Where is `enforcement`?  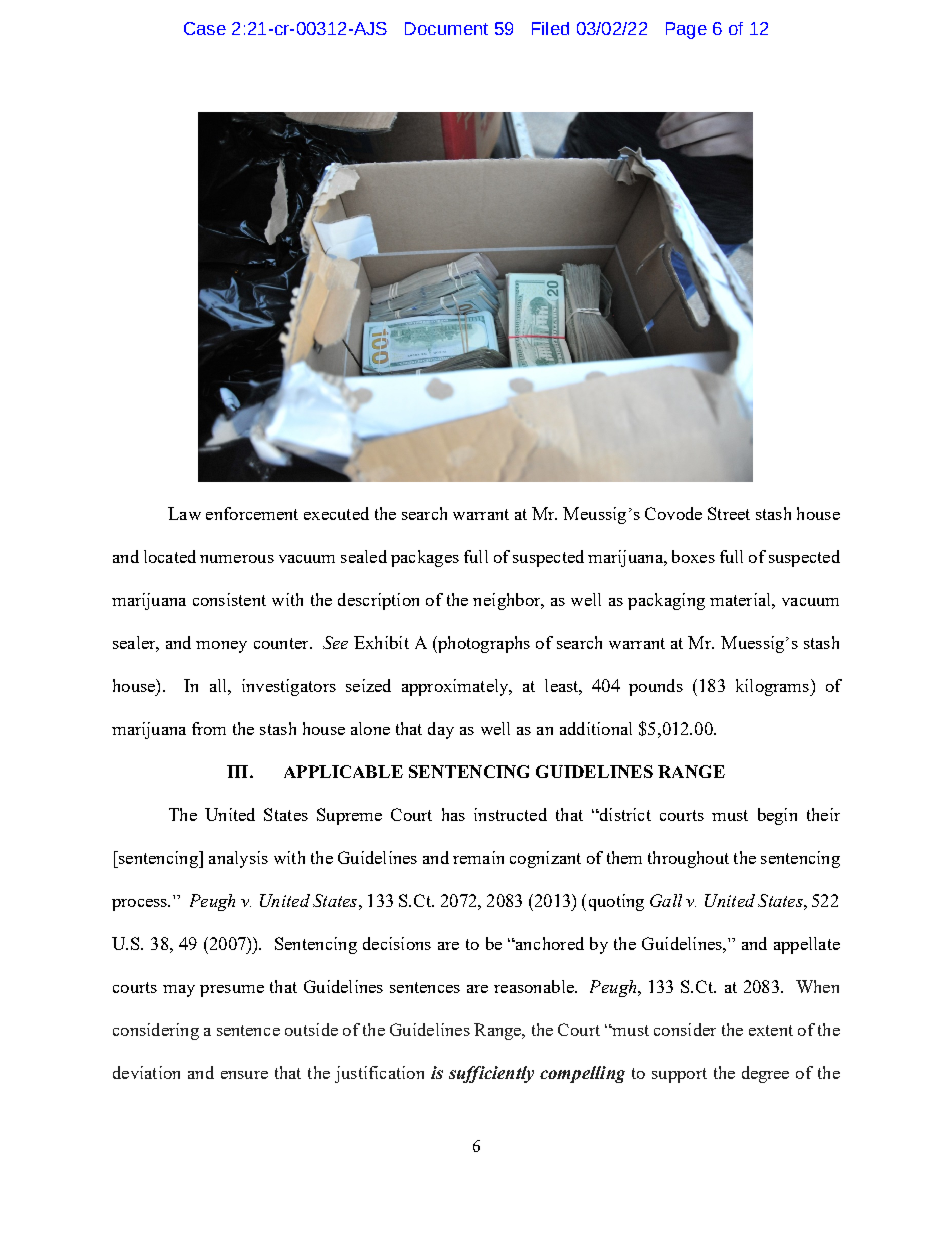
enforcement is located at coordinates (252, 513).
